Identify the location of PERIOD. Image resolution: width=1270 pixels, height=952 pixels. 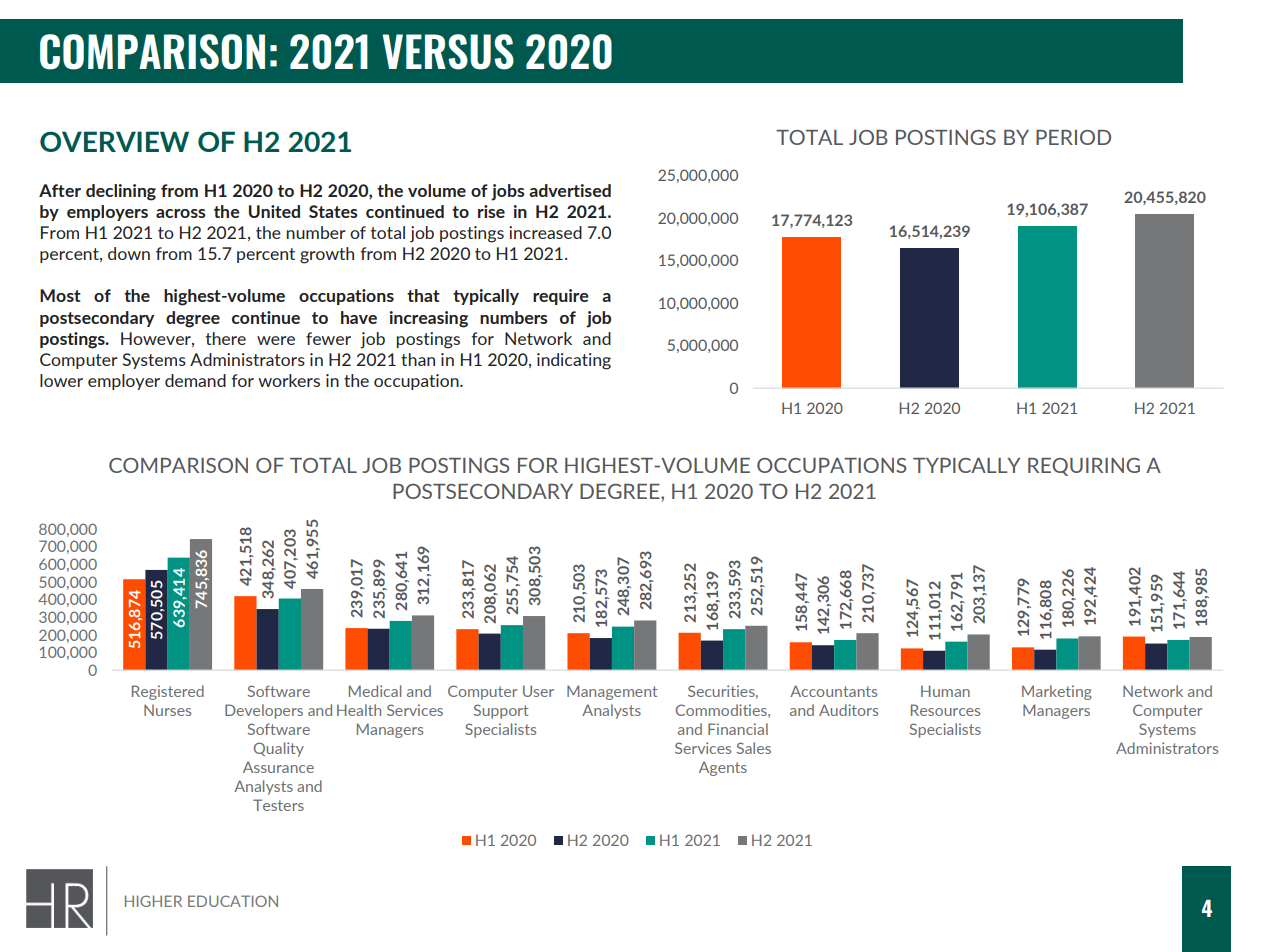
(1073, 137).
